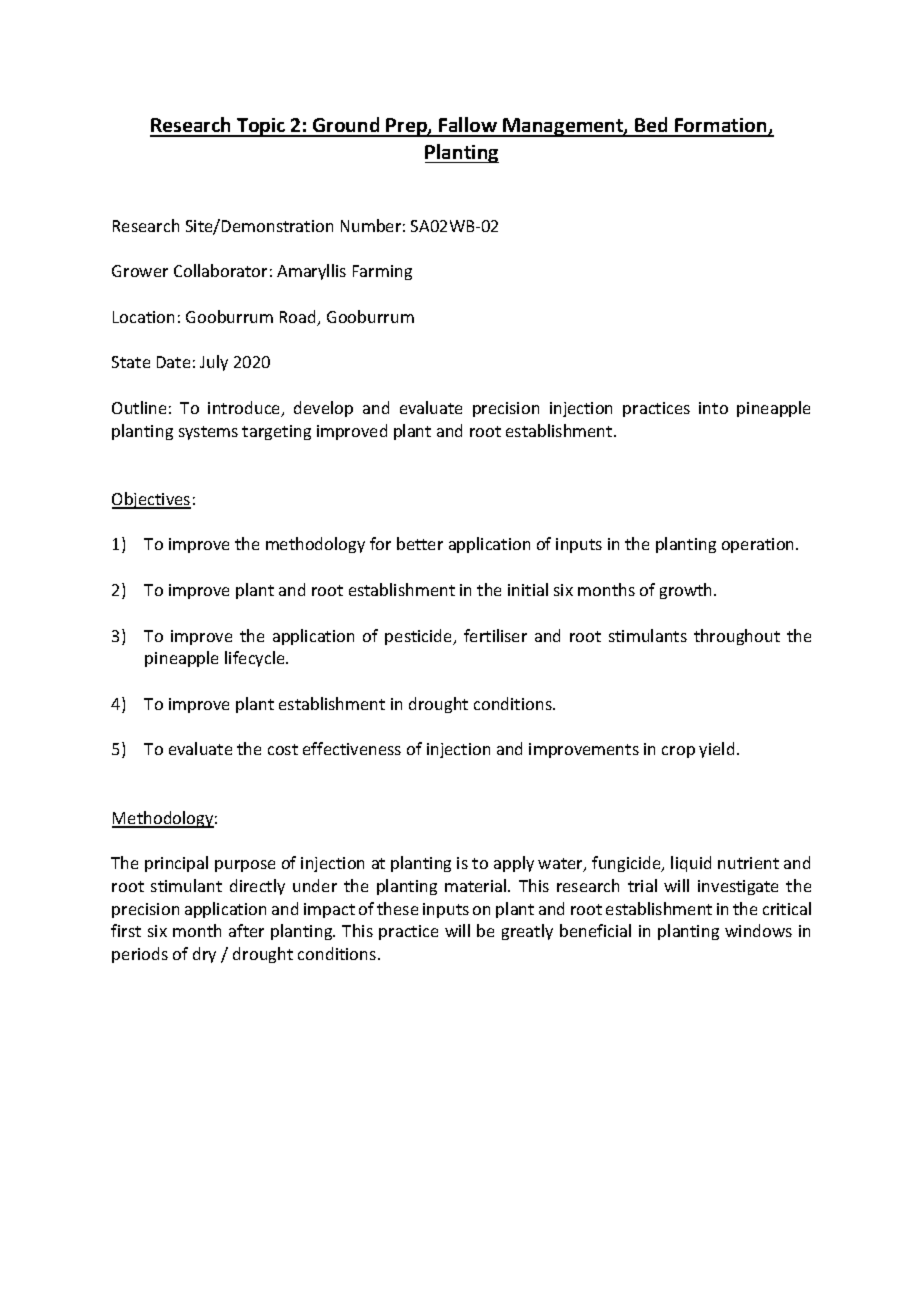  I want to click on systems, so click(208, 433).
